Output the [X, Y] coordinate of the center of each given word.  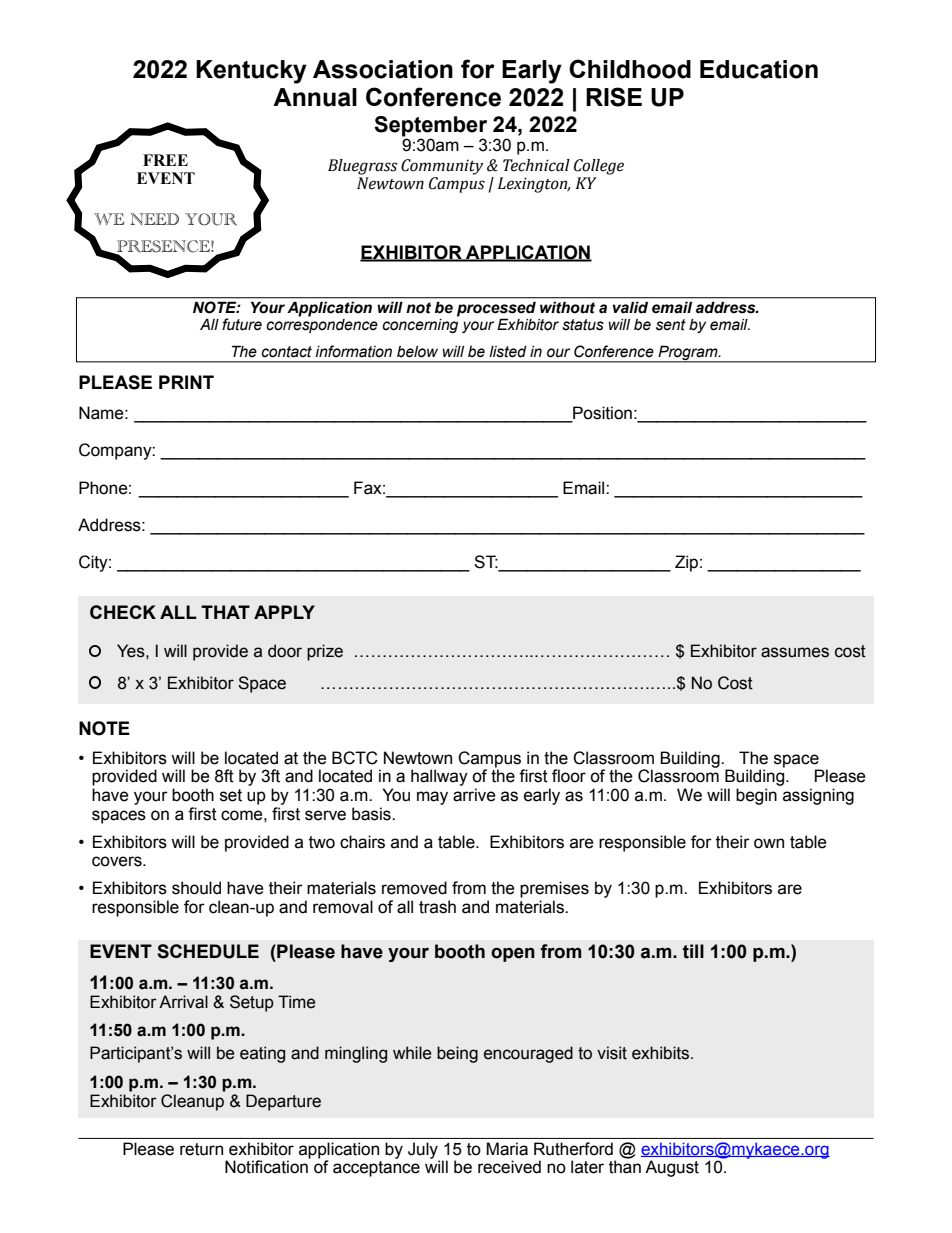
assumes [795, 652]
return [201, 1149]
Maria [507, 1149]
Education [759, 69]
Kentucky [251, 72]
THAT [225, 612]
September [430, 126]
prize [325, 652]
